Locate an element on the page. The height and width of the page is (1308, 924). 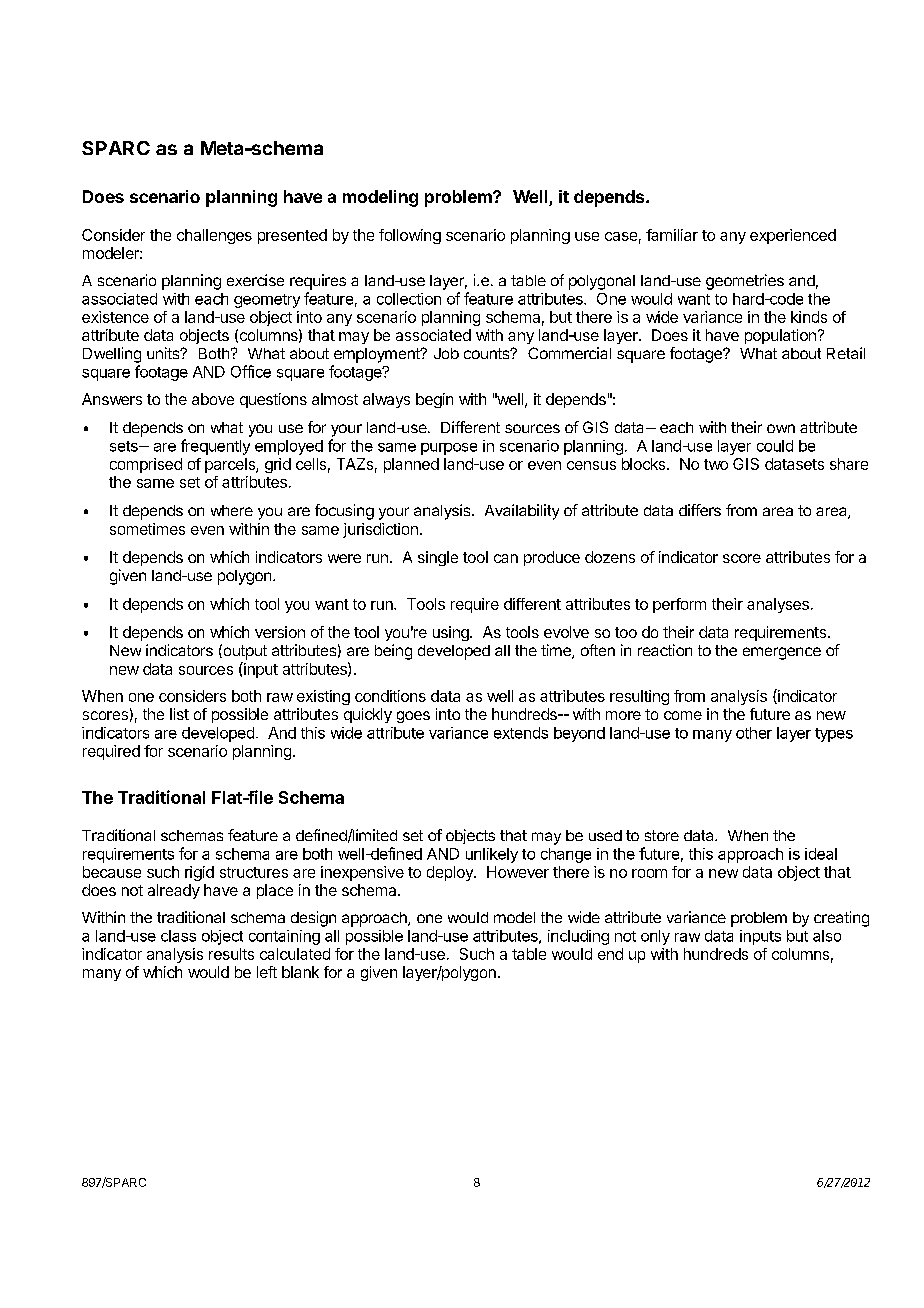
results is located at coordinates (231, 954).
